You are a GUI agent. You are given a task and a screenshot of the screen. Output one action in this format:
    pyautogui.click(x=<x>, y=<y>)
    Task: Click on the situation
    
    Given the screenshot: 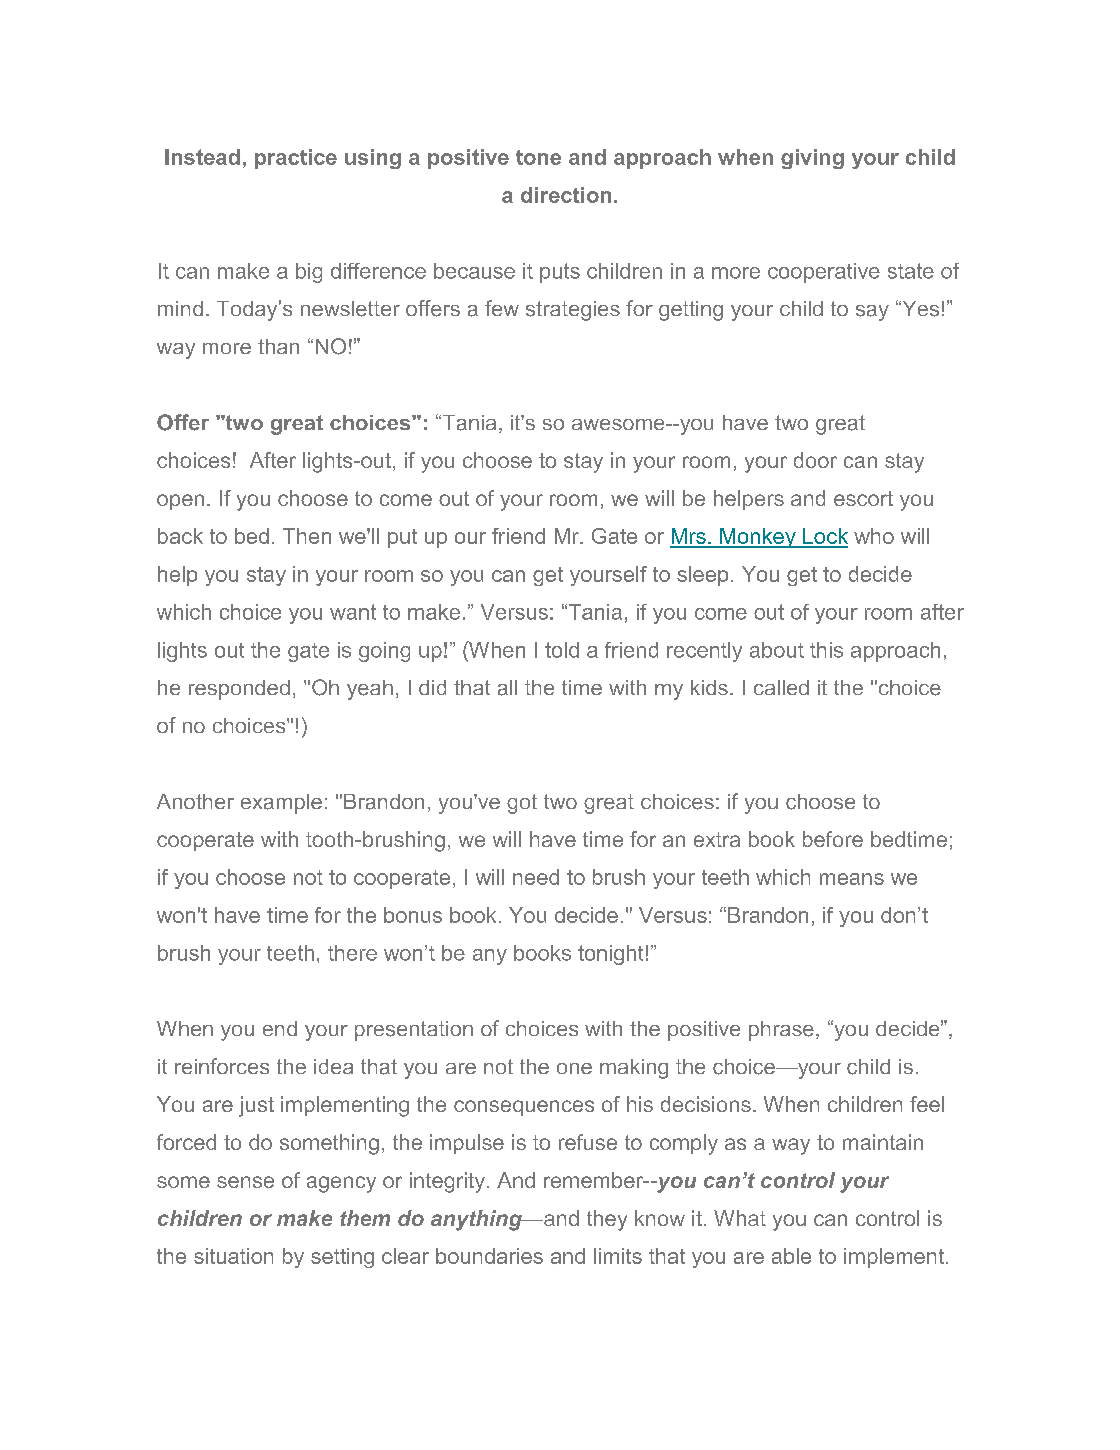 What is the action you would take?
    pyautogui.click(x=233, y=1256)
